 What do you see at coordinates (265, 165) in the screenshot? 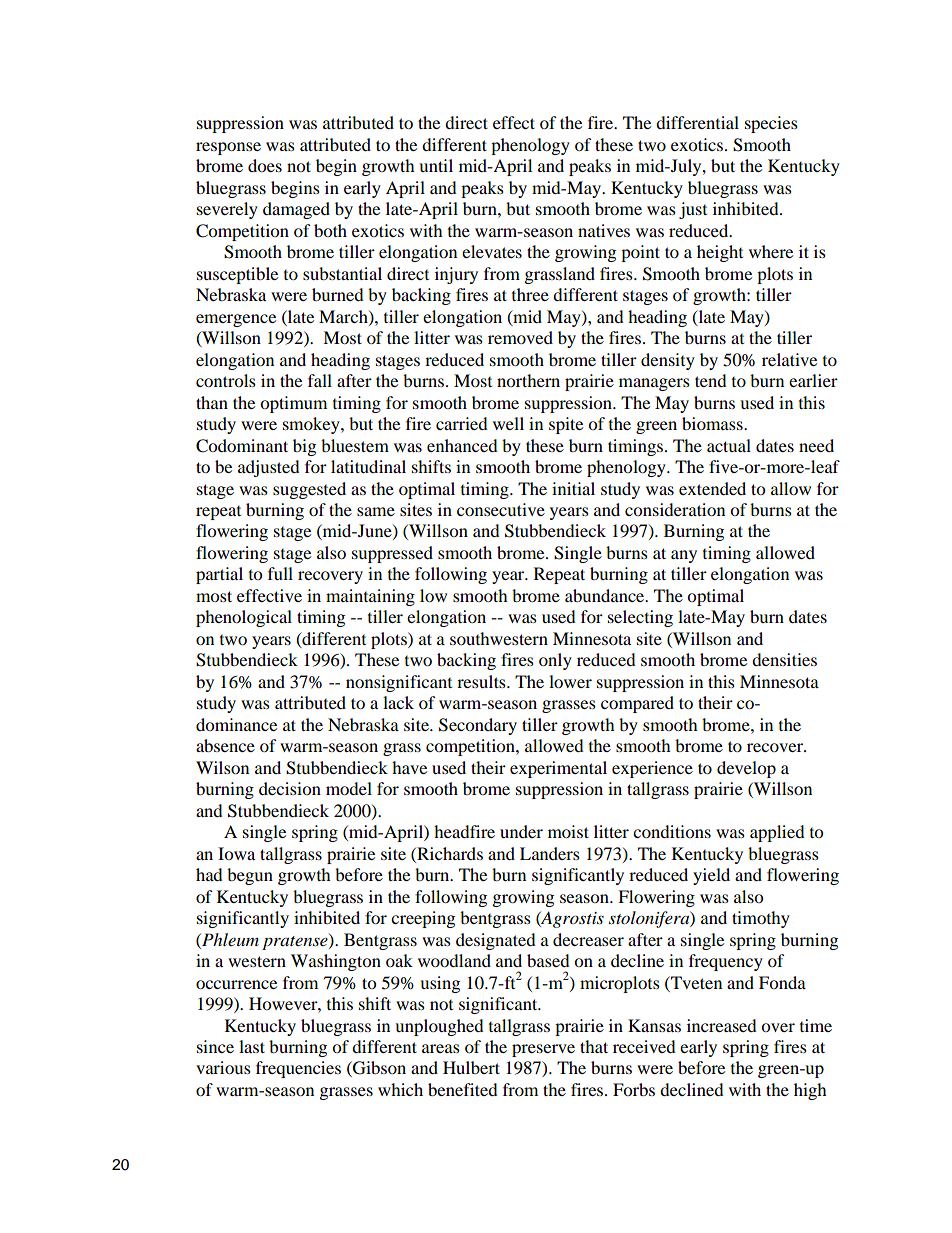
I see `does` at bounding box center [265, 165].
